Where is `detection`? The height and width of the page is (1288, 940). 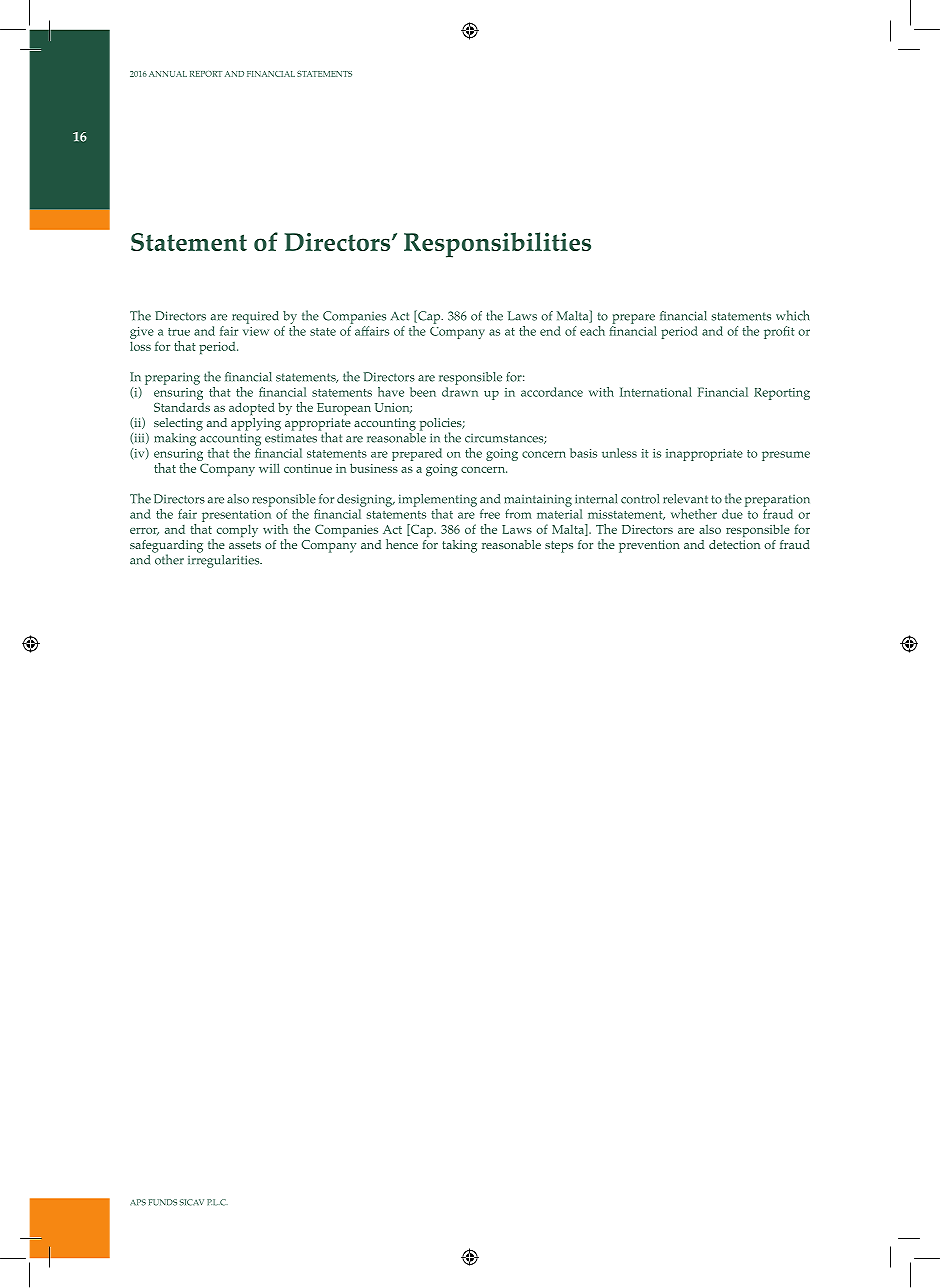
detection is located at coordinates (734, 544).
